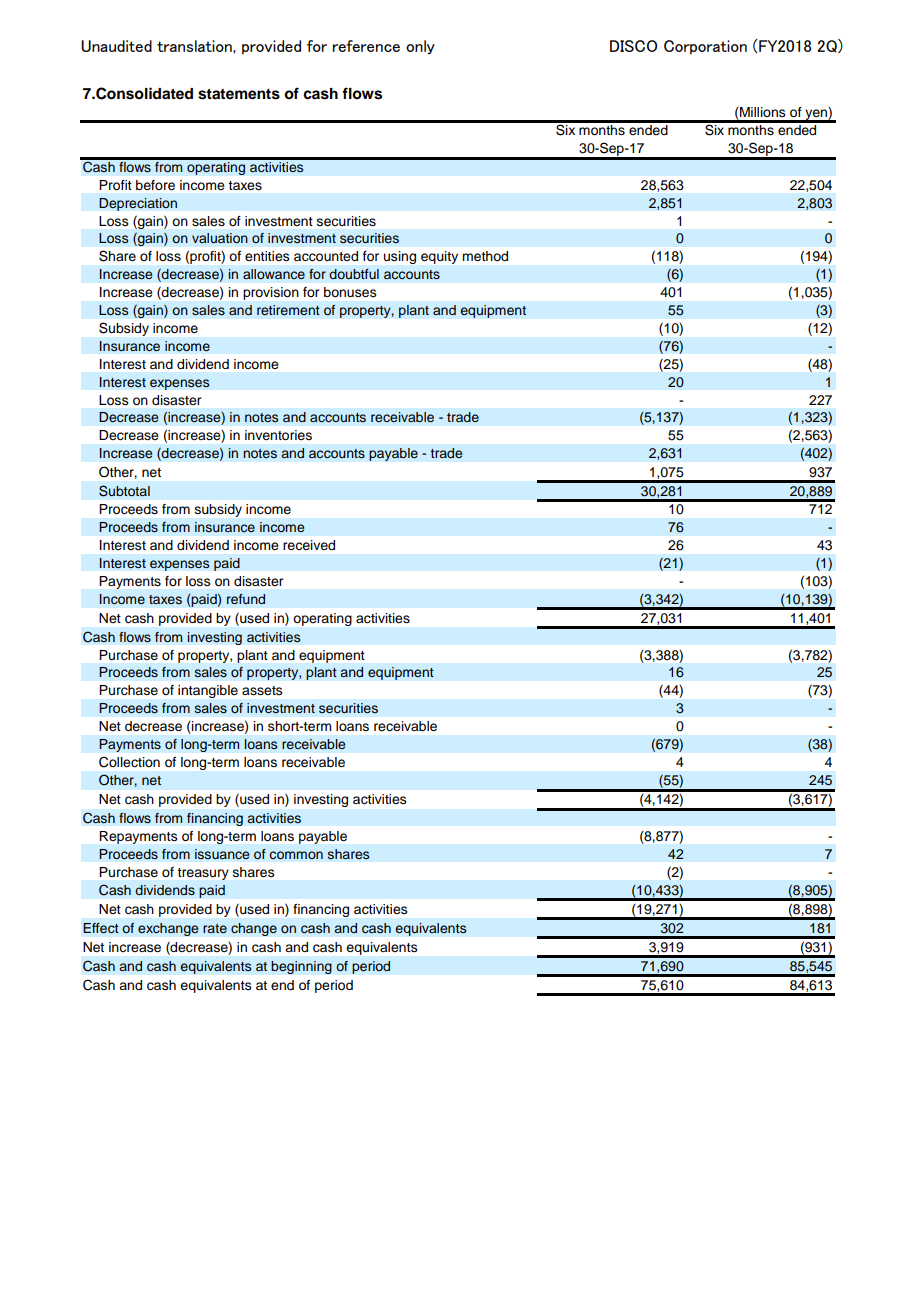 This screenshot has height=1308, width=924. What do you see at coordinates (633, 46) in the screenshot?
I see `DISCO` at bounding box center [633, 46].
